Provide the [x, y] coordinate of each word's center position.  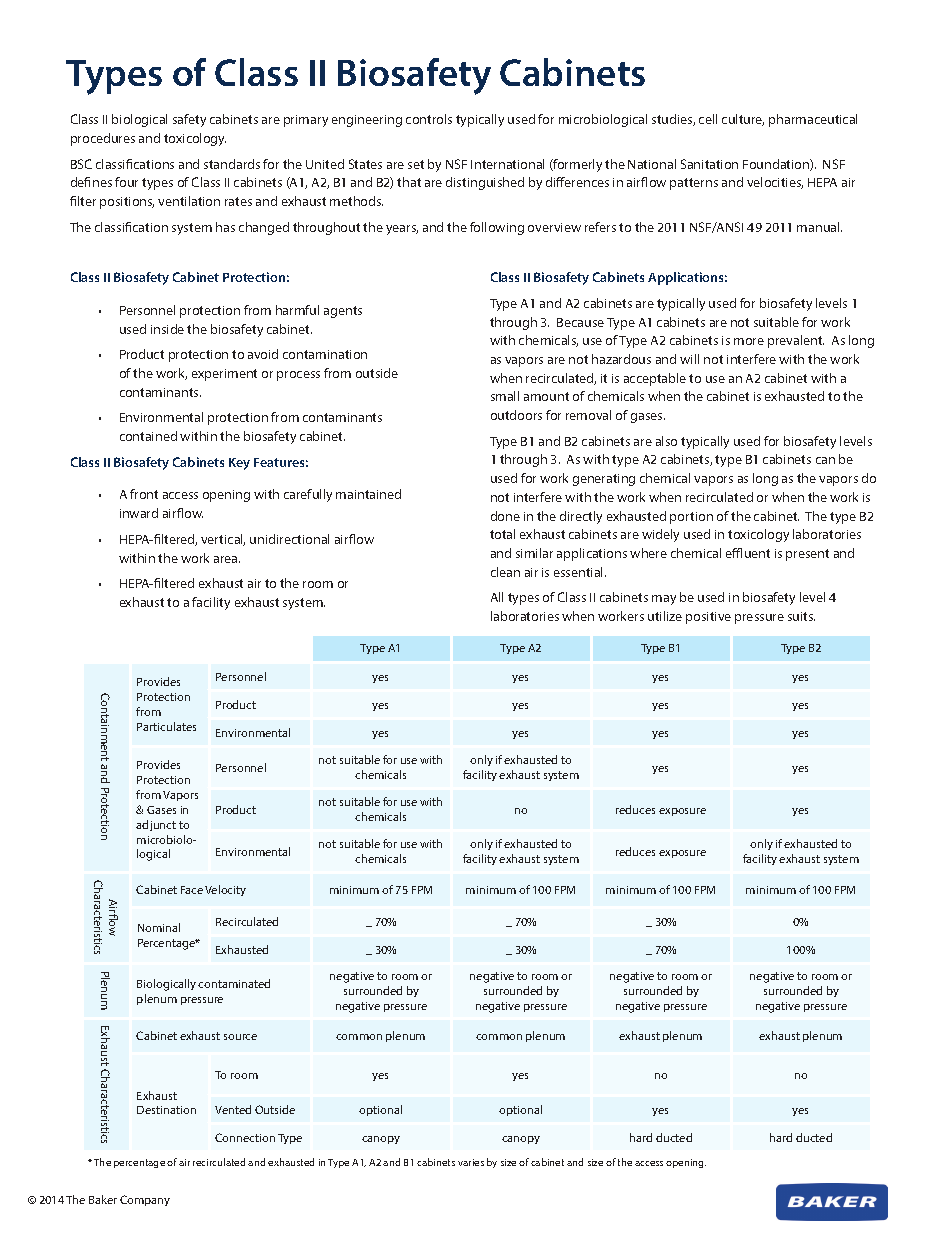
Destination [166, 1110]
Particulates [166, 726]
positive [708, 618]
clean [505, 572]
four [126, 182]
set [416, 164]
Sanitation [709, 164]
